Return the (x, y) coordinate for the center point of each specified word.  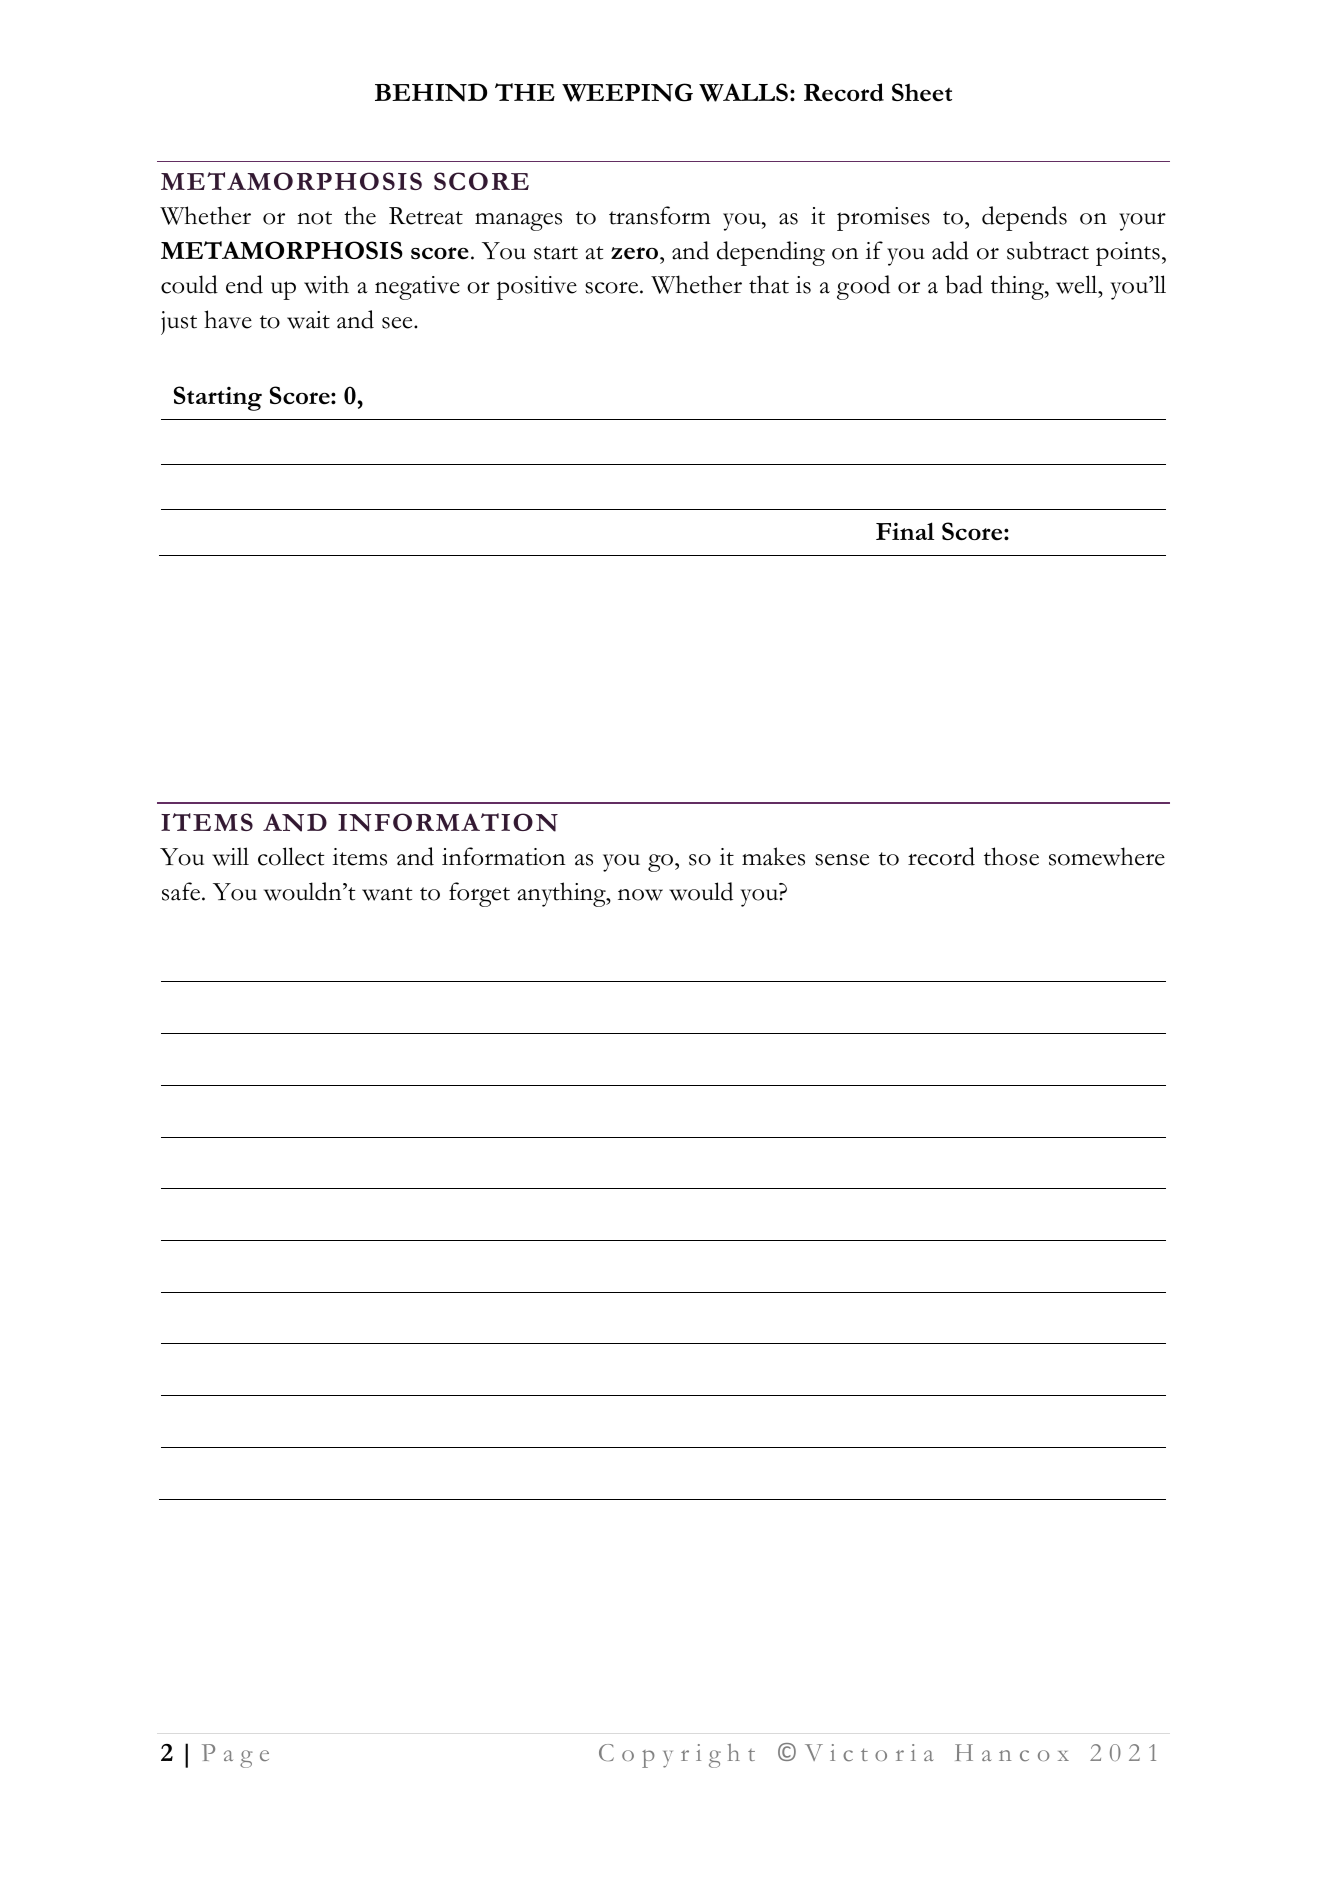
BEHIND (431, 92)
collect (291, 856)
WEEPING (627, 92)
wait (308, 320)
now (640, 895)
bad (964, 284)
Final (905, 531)
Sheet (922, 92)
